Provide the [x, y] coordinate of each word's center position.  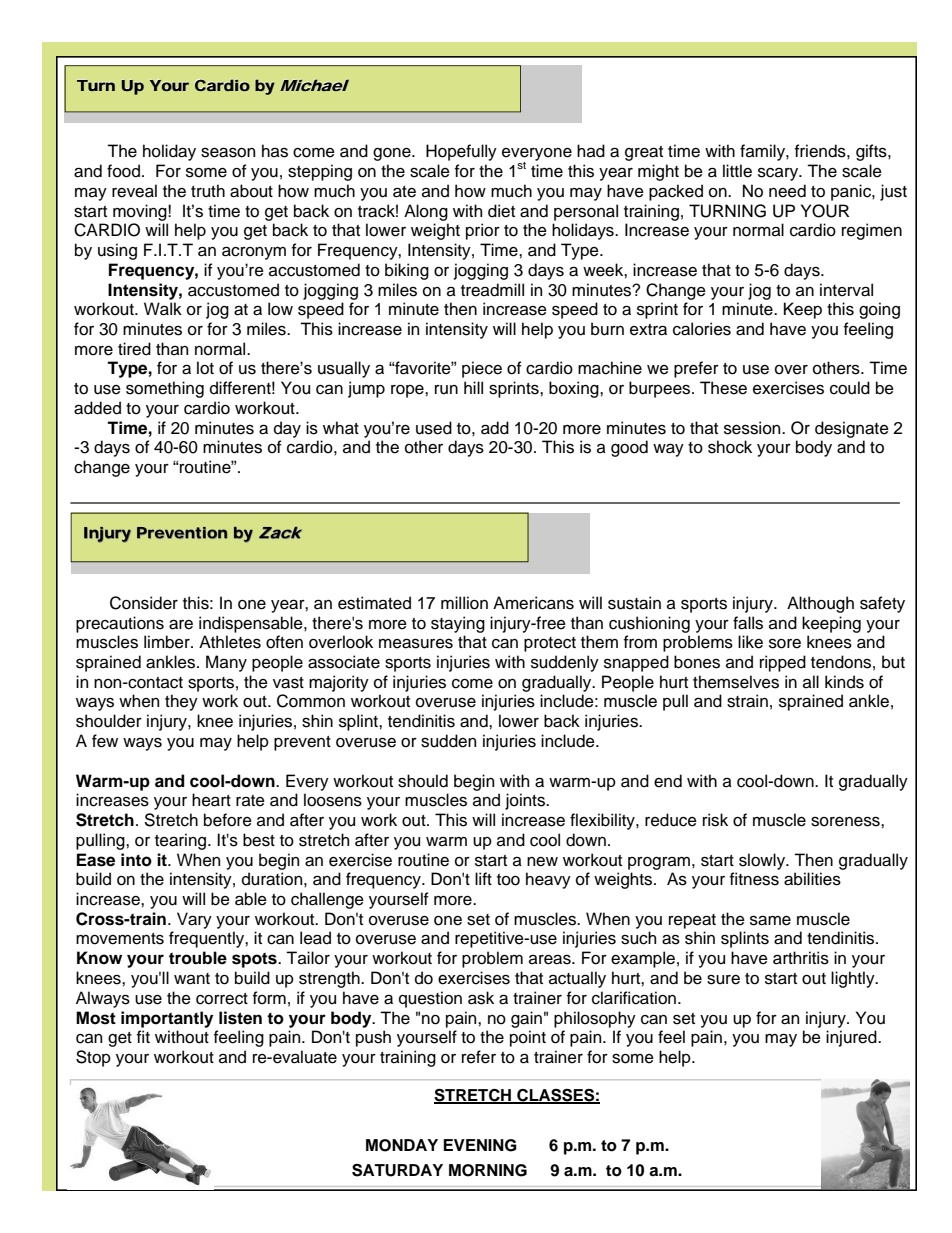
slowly [763, 861]
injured [852, 1038]
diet [501, 211]
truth [208, 191]
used [434, 428]
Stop [93, 1058]
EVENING [480, 1145]
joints [526, 801]
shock [730, 447]
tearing [182, 841]
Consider [144, 603]
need [787, 191]
